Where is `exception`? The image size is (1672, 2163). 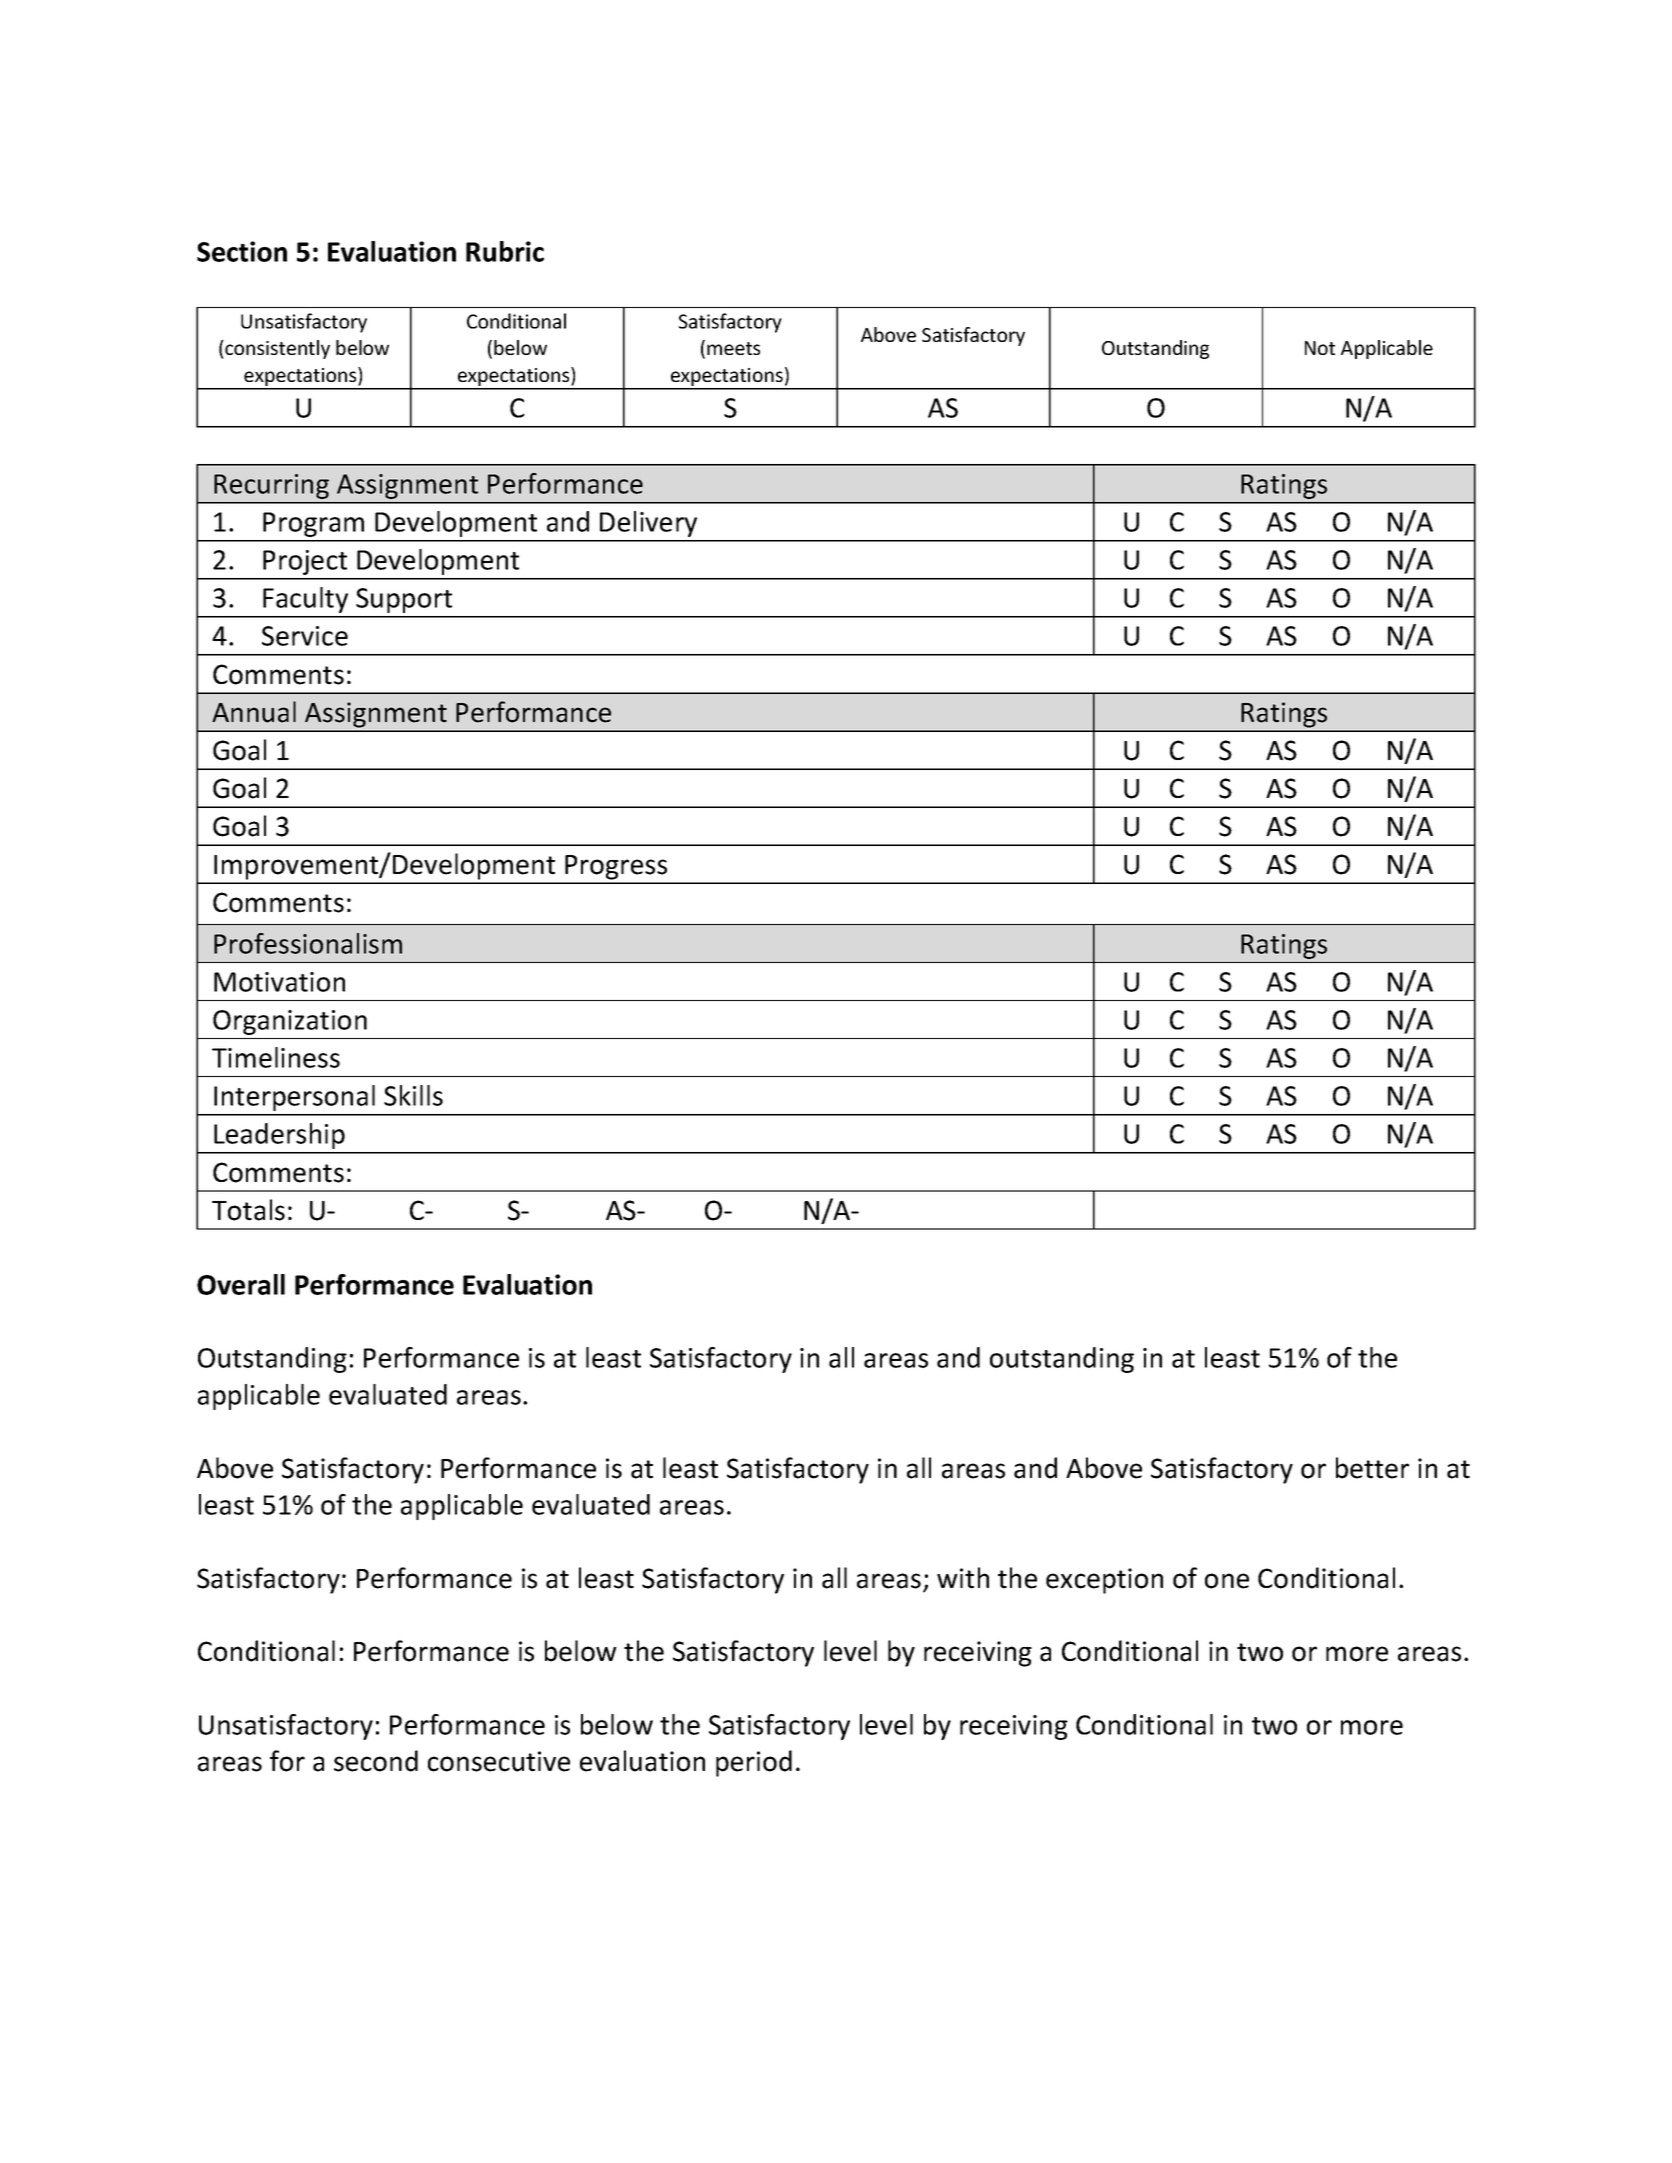
exception is located at coordinates (1104, 1581).
